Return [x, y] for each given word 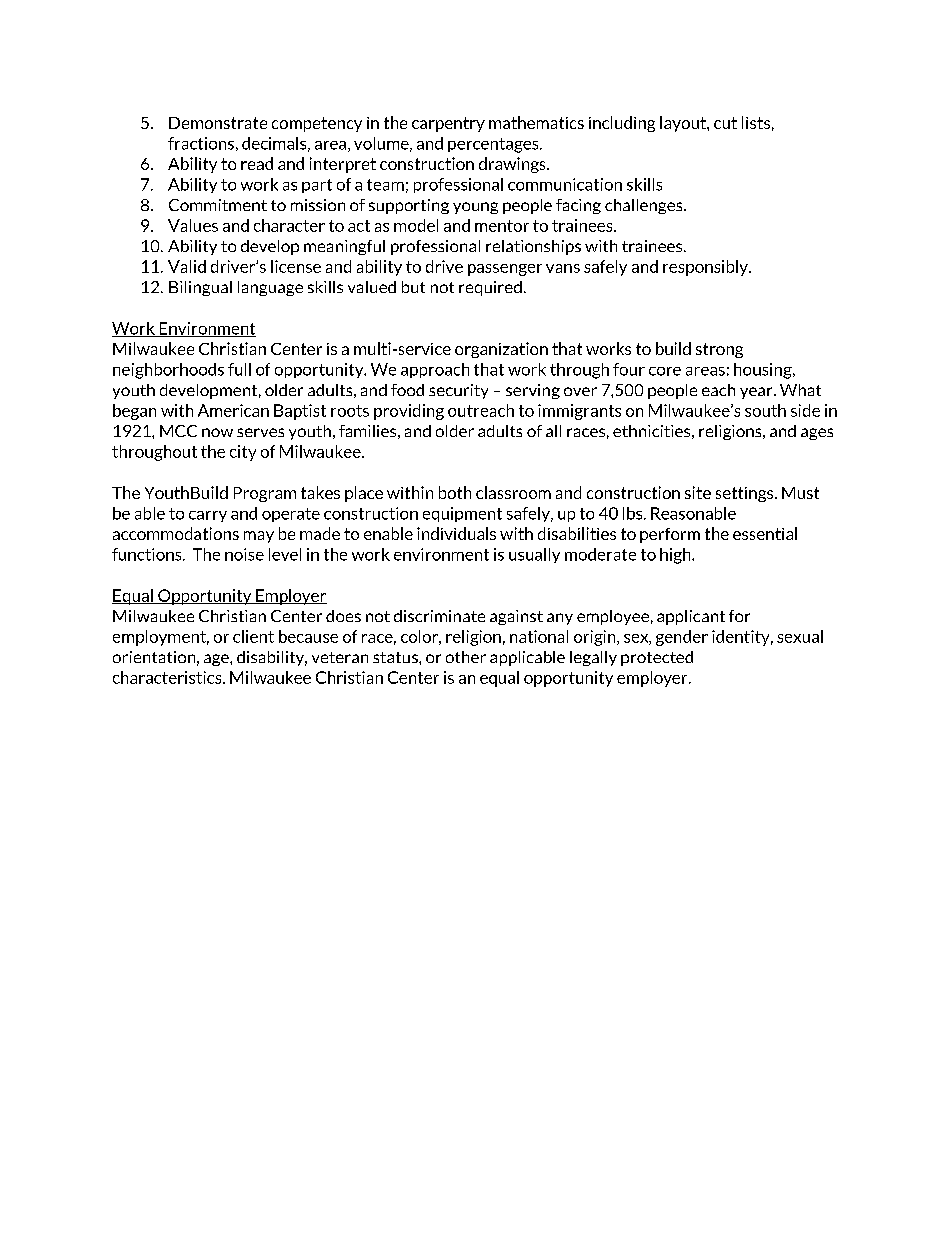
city [243, 453]
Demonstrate [218, 123]
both [455, 492]
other [466, 657]
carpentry [448, 124]
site [698, 492]
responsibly [706, 268]
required [490, 288]
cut [725, 123]
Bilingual [200, 288]
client [253, 636]
